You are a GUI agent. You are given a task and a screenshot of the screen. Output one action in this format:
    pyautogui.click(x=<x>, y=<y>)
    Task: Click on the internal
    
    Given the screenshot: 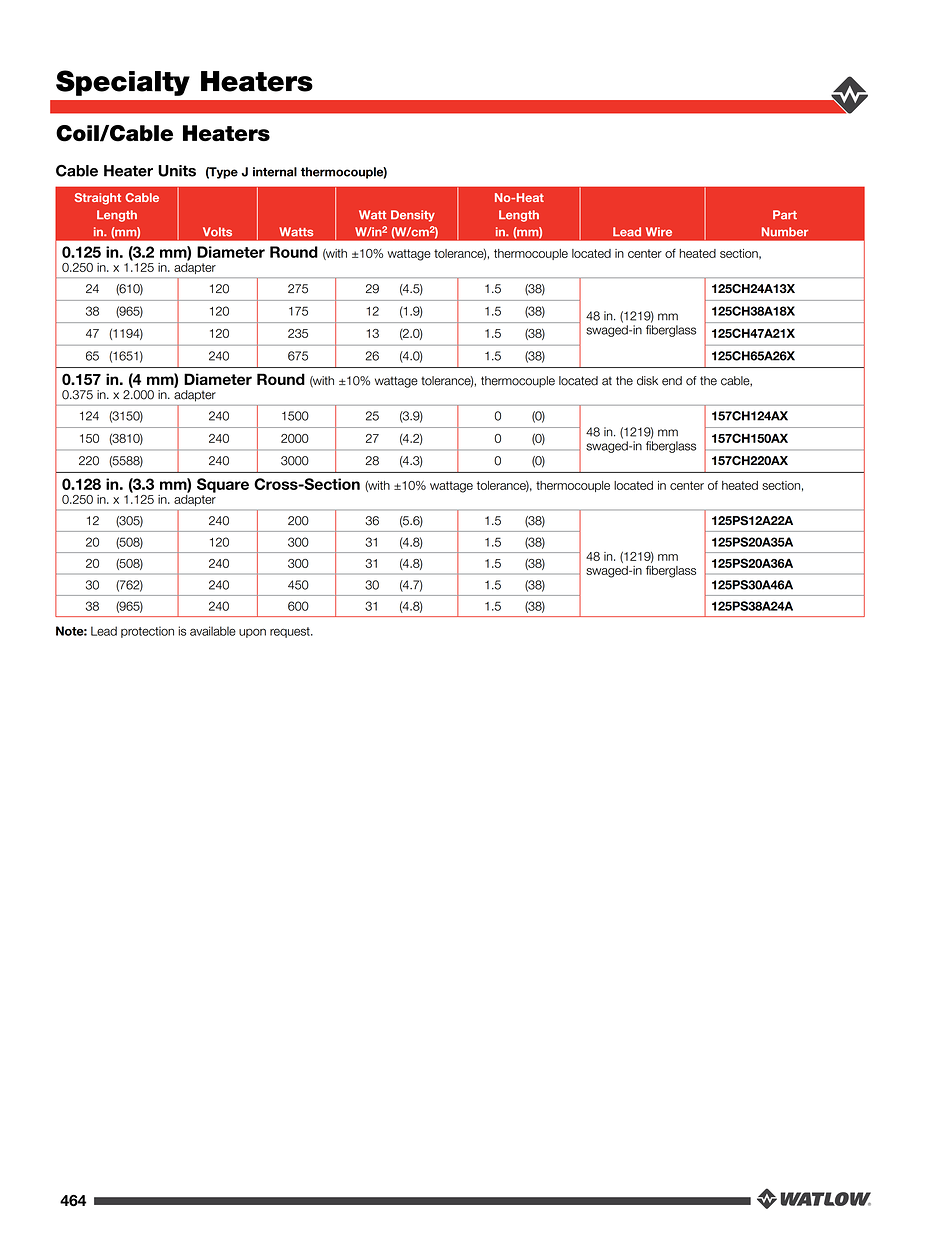 What is the action you would take?
    pyautogui.click(x=275, y=172)
